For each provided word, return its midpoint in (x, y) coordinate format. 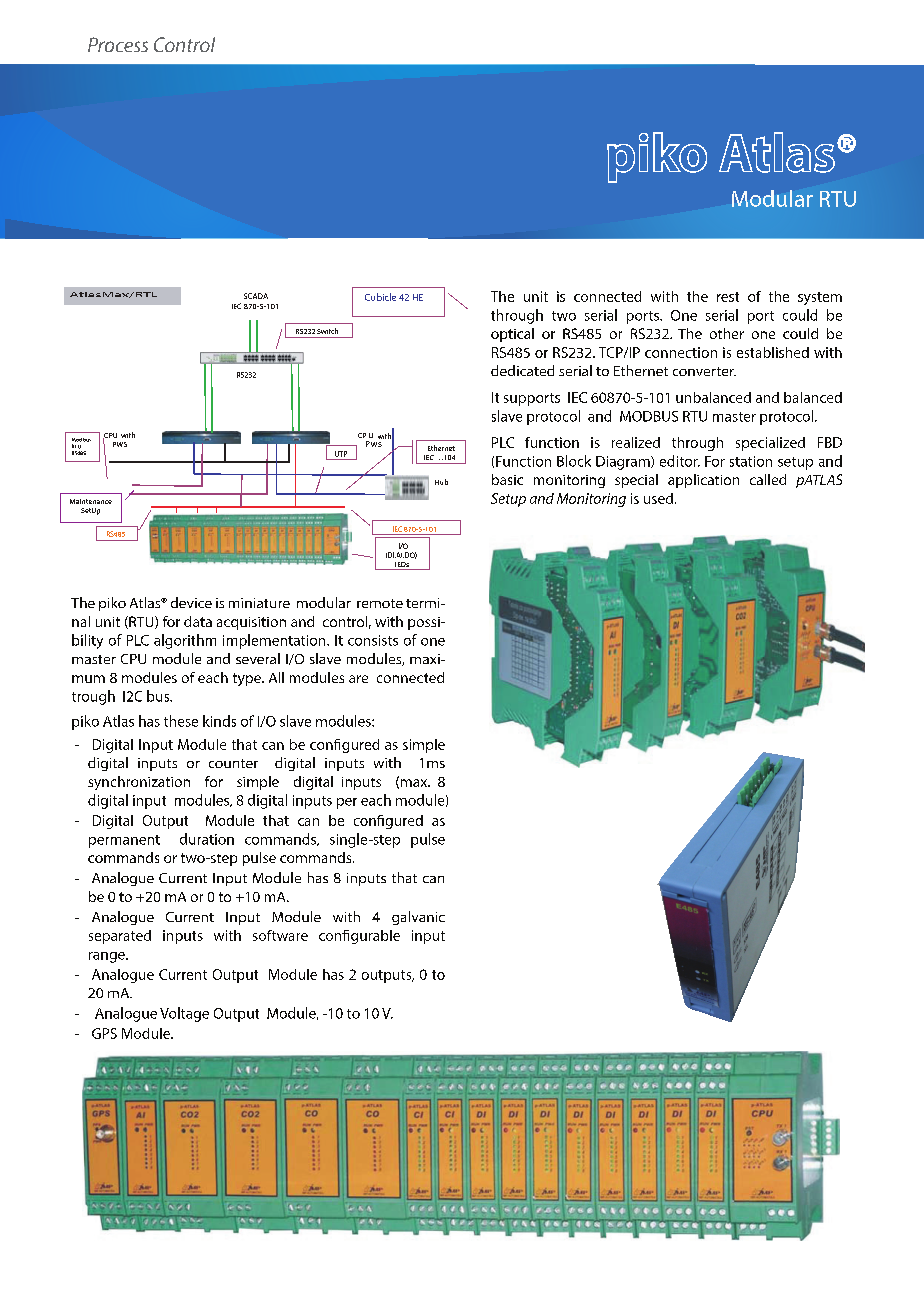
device (191, 602)
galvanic (418, 918)
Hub (441, 482)
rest (728, 297)
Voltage (184, 1014)
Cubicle (380, 297)
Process (118, 44)
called (768, 479)
